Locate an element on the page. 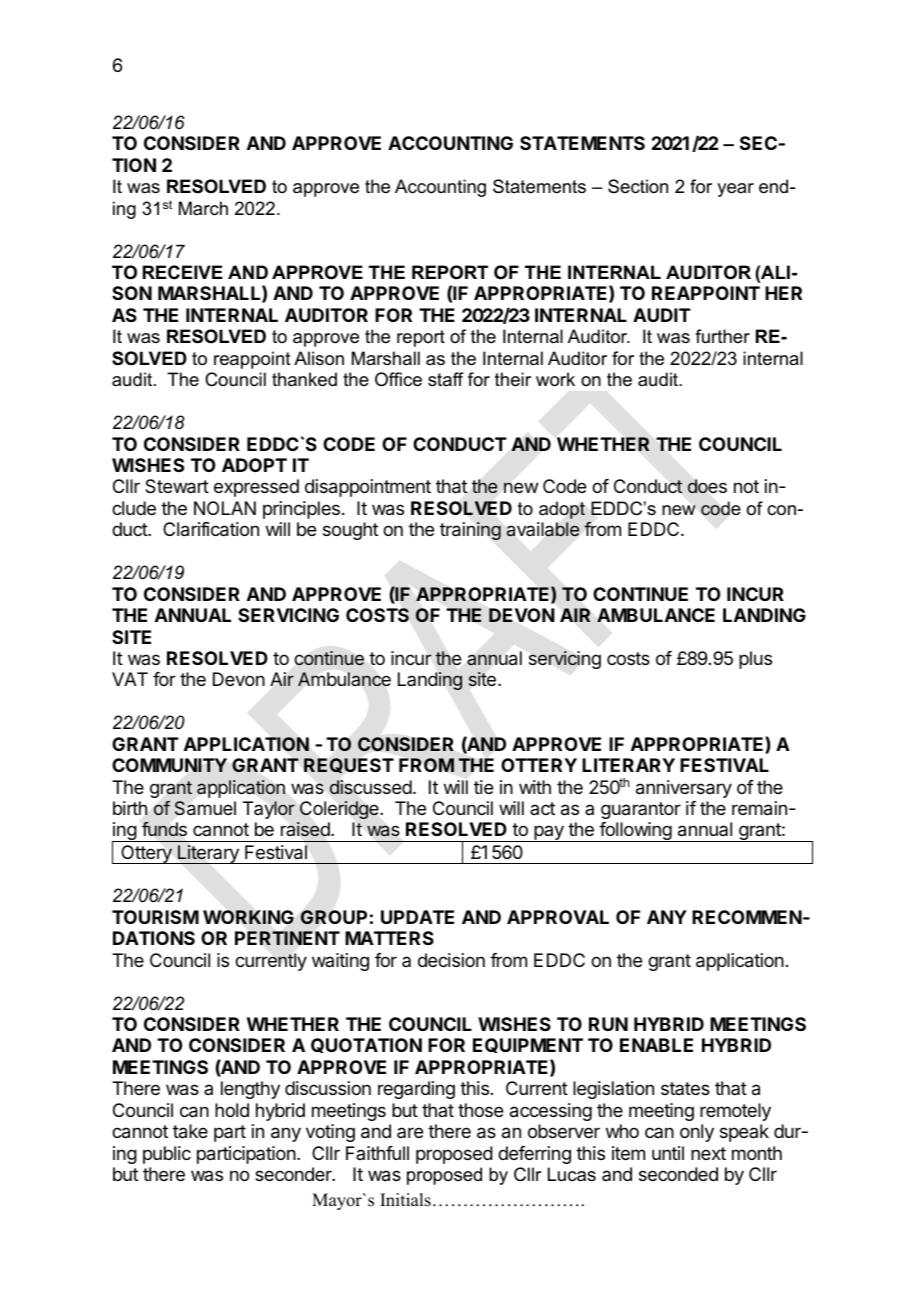 Image resolution: width=924 pixels, height=1308 pixels. staff is located at coordinates (445, 379).
